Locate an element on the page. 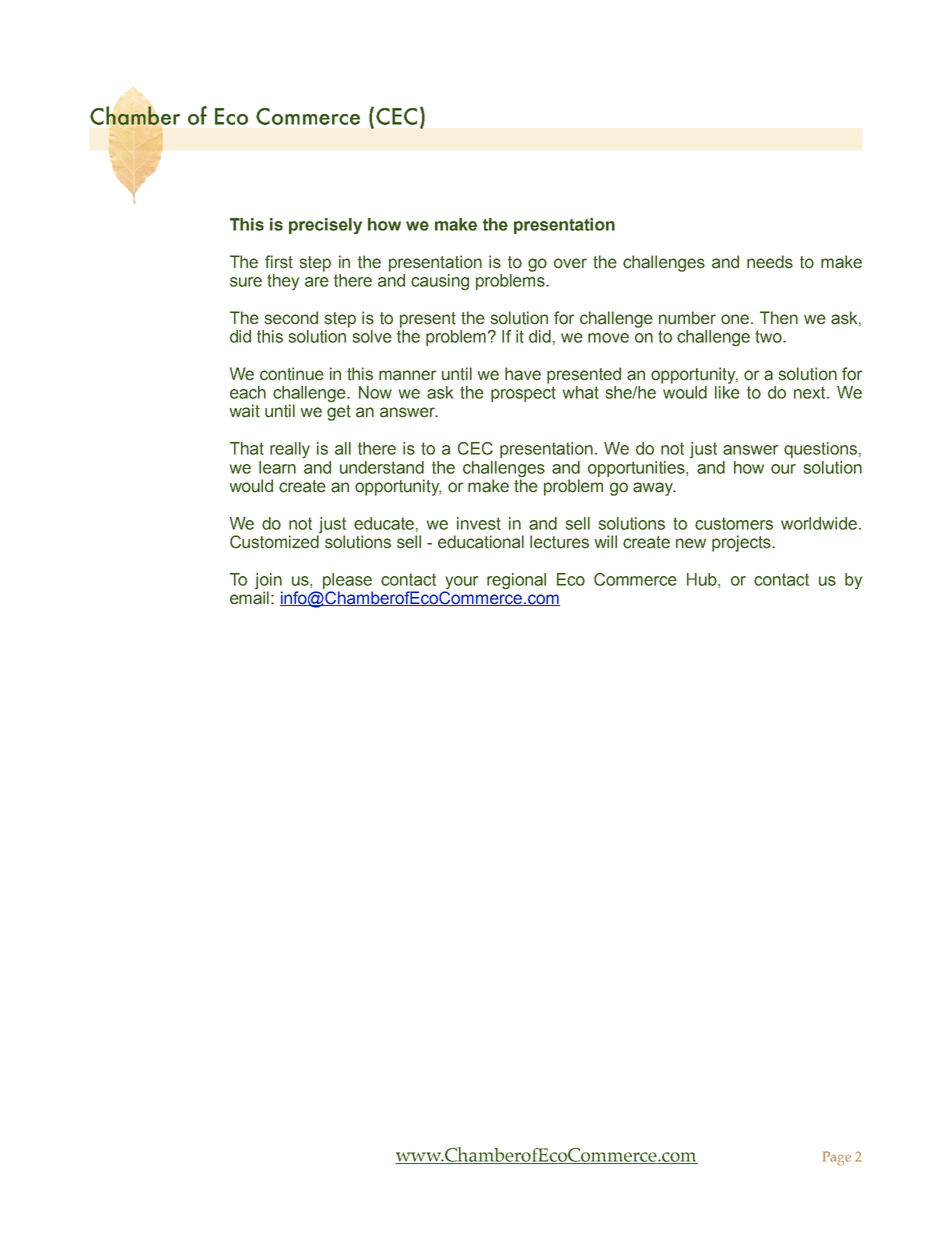  Customized is located at coordinates (275, 541).
